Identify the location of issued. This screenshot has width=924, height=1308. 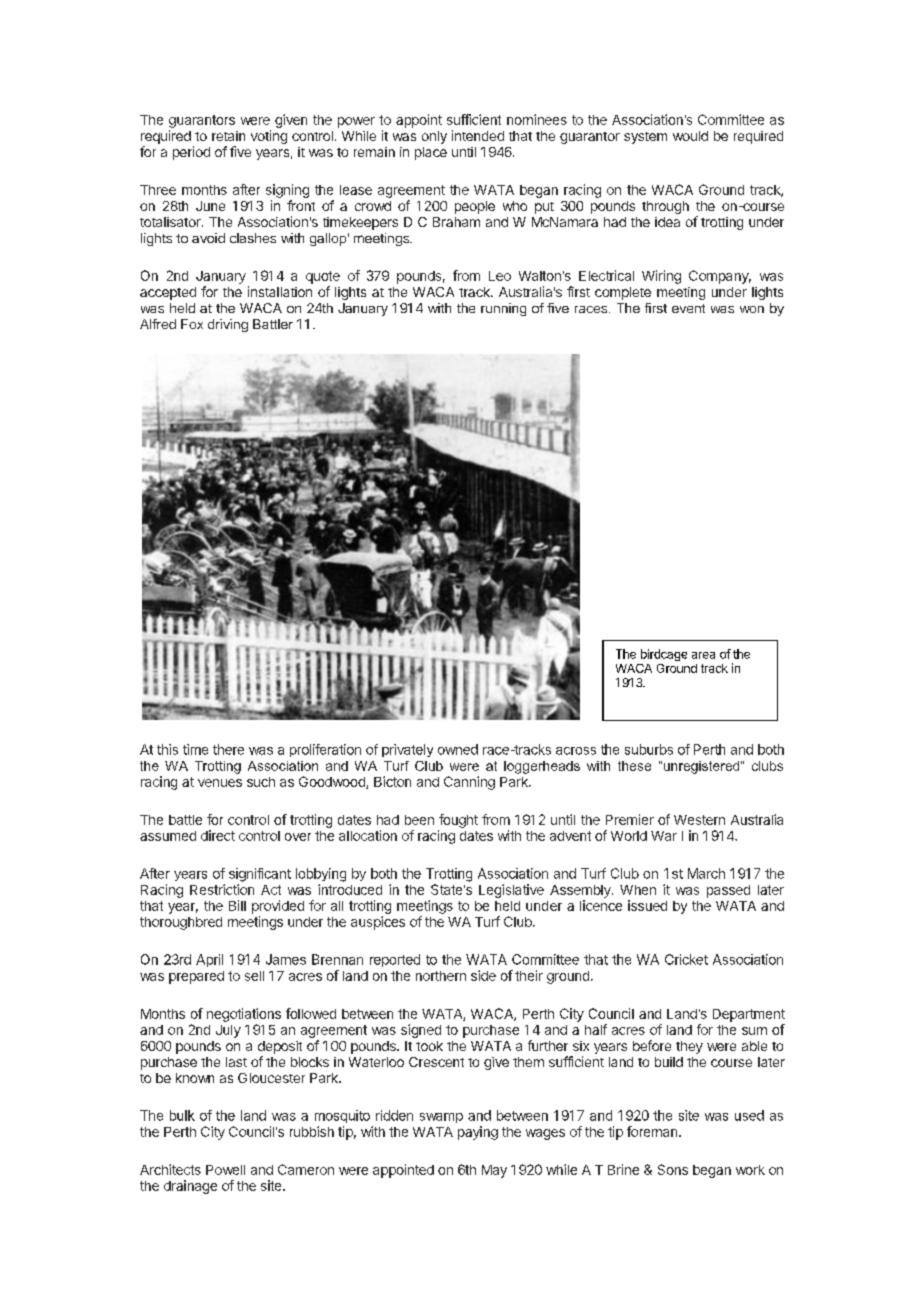
(647, 905).
